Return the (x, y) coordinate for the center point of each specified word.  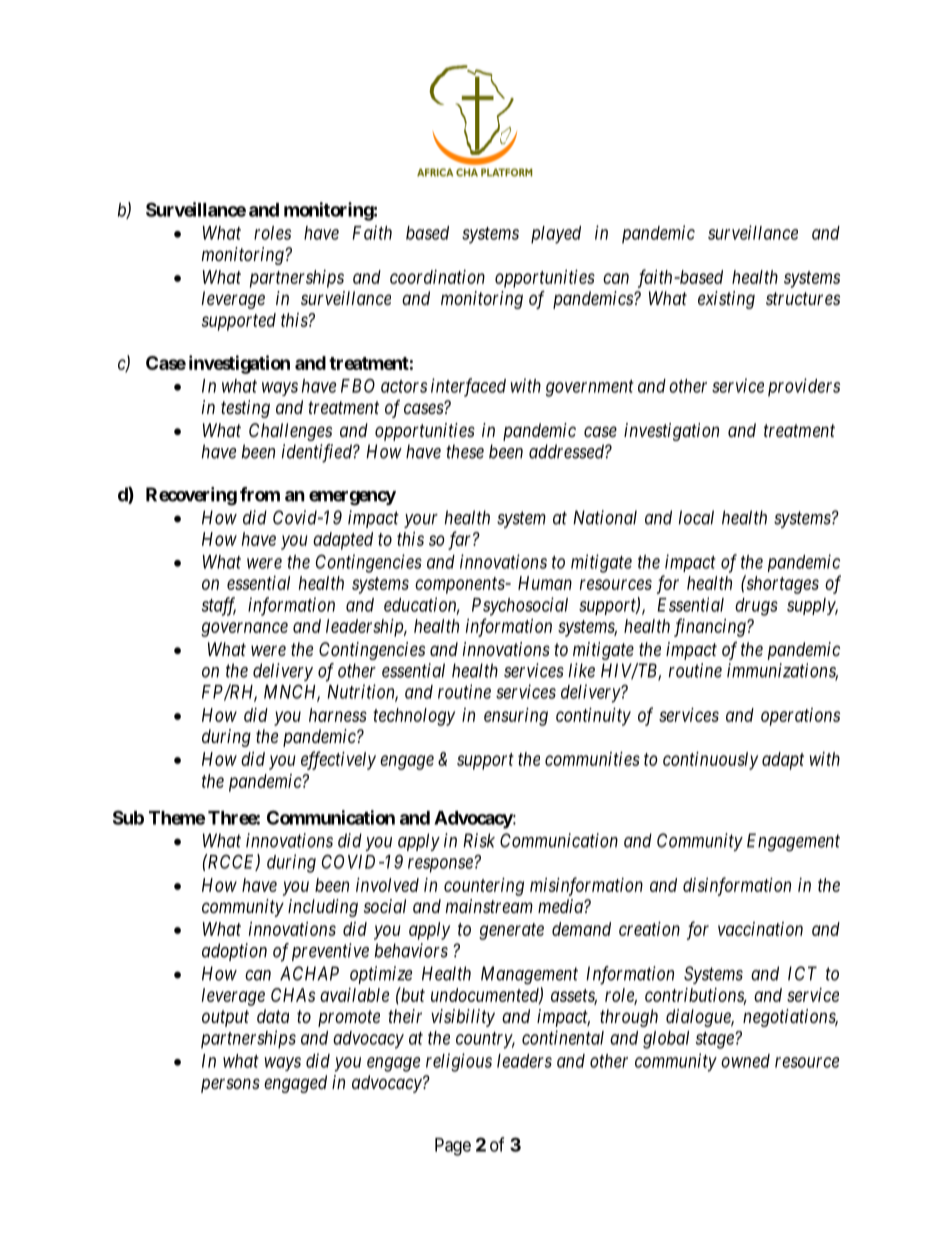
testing (245, 409)
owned (745, 1061)
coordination (437, 277)
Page (453, 1147)
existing (726, 300)
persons (230, 1085)
